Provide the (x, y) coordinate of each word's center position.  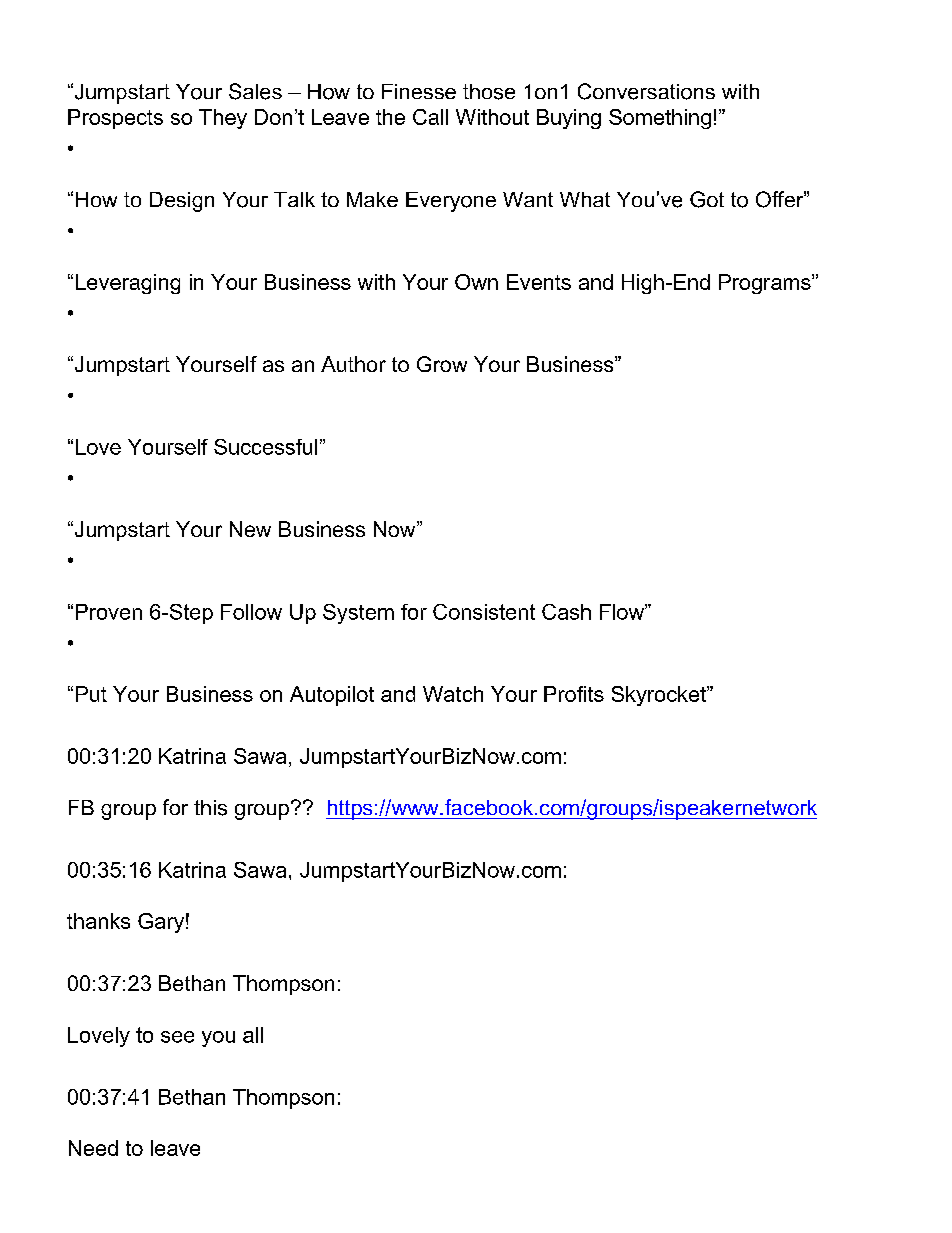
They (223, 119)
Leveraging (128, 284)
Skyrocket (660, 696)
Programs (766, 284)
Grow (442, 364)
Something (660, 119)
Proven (109, 612)
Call (430, 117)
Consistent (484, 612)
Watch (453, 694)
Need (93, 1148)
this (210, 808)
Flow (623, 612)
